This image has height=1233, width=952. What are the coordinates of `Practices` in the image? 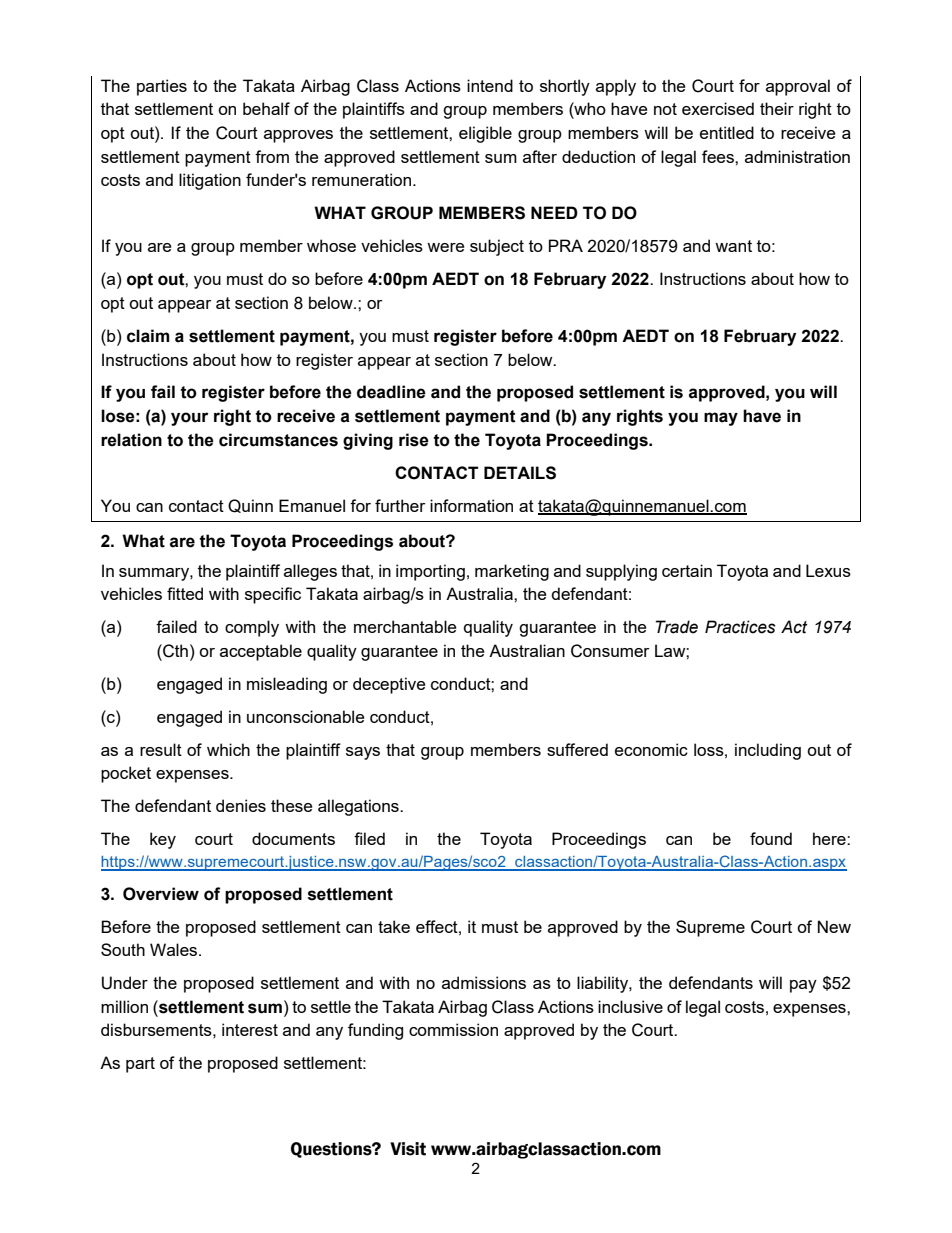 It's located at (740, 627).
